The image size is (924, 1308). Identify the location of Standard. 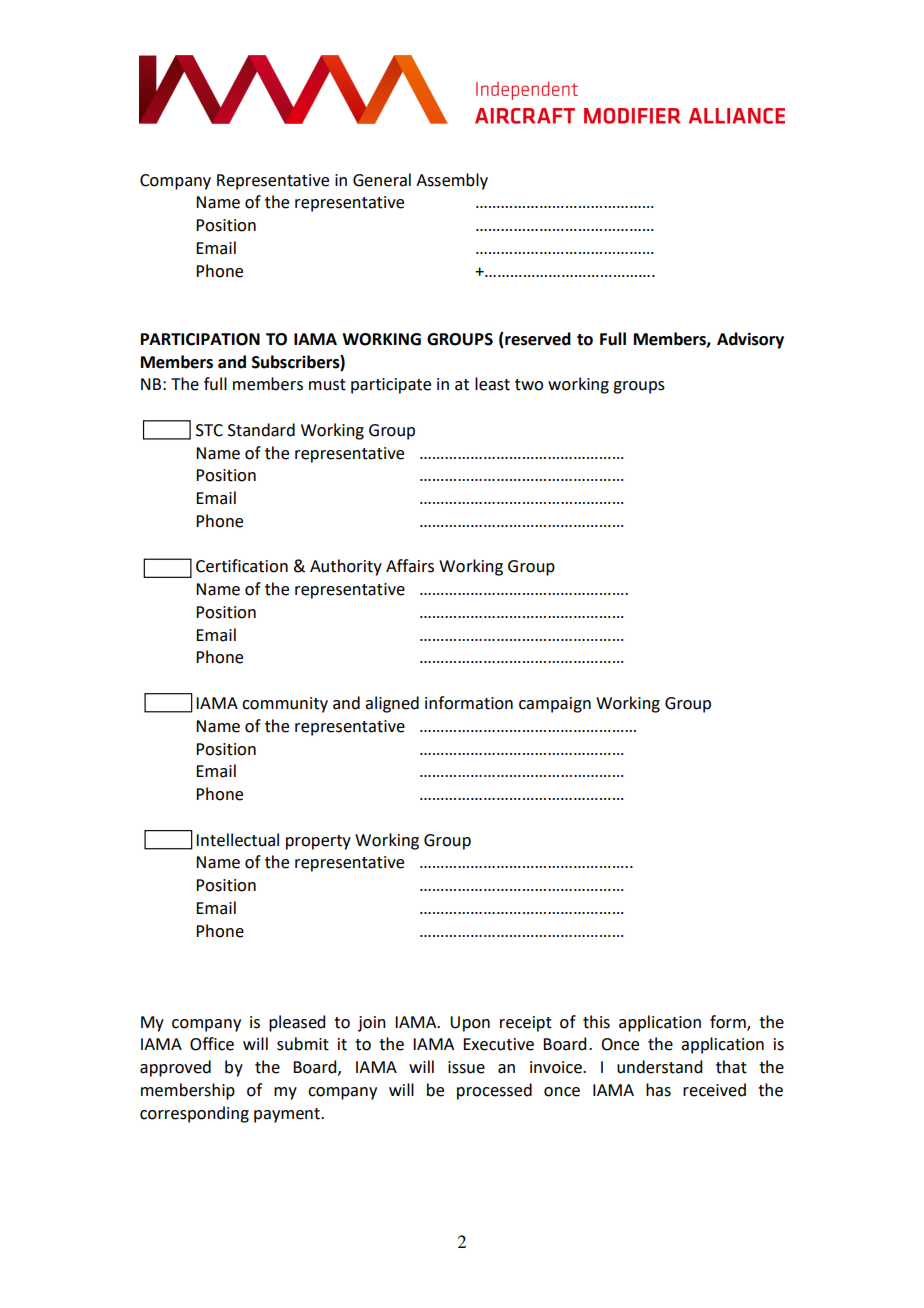
(261, 430).
